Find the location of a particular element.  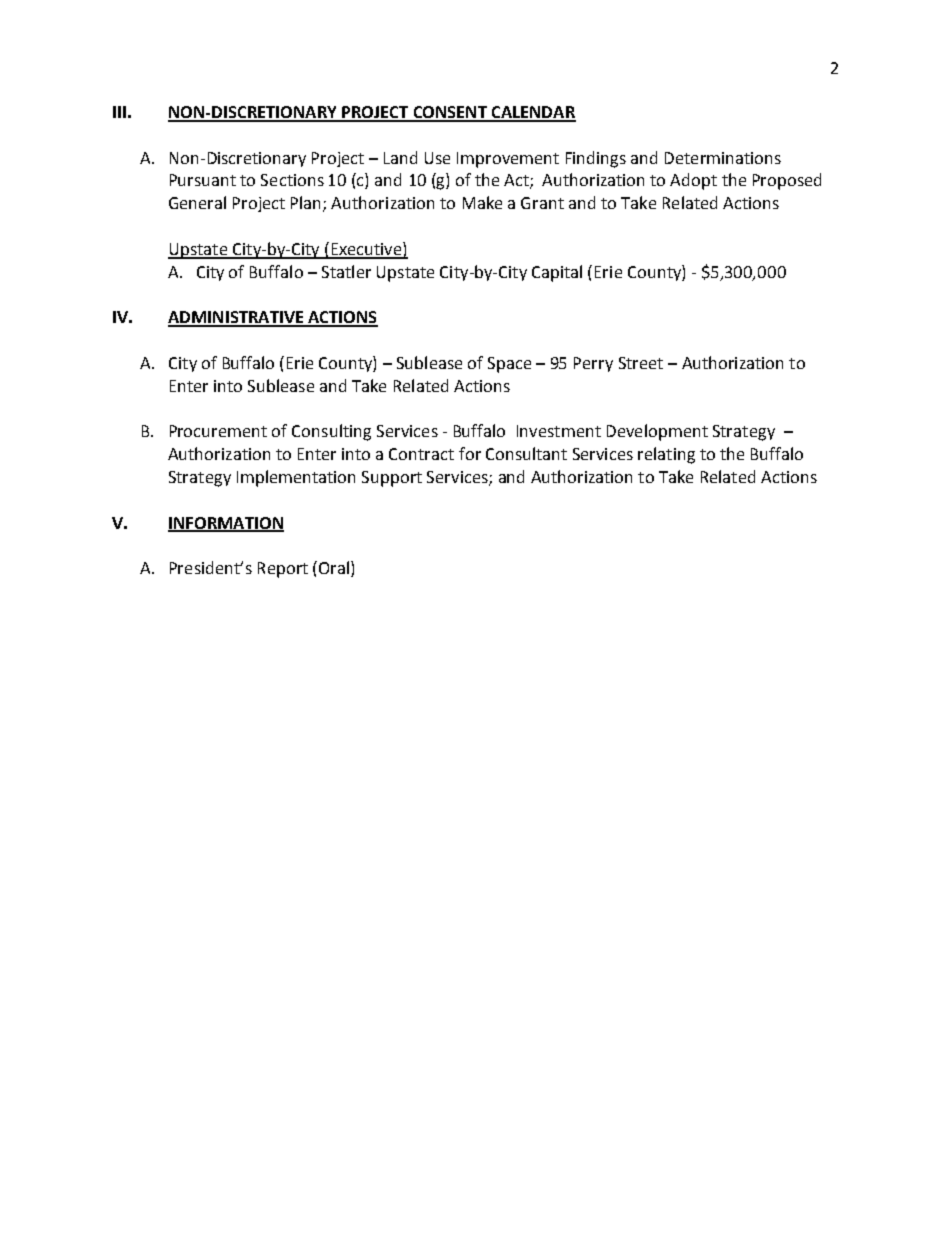

Capital is located at coordinates (557, 273).
